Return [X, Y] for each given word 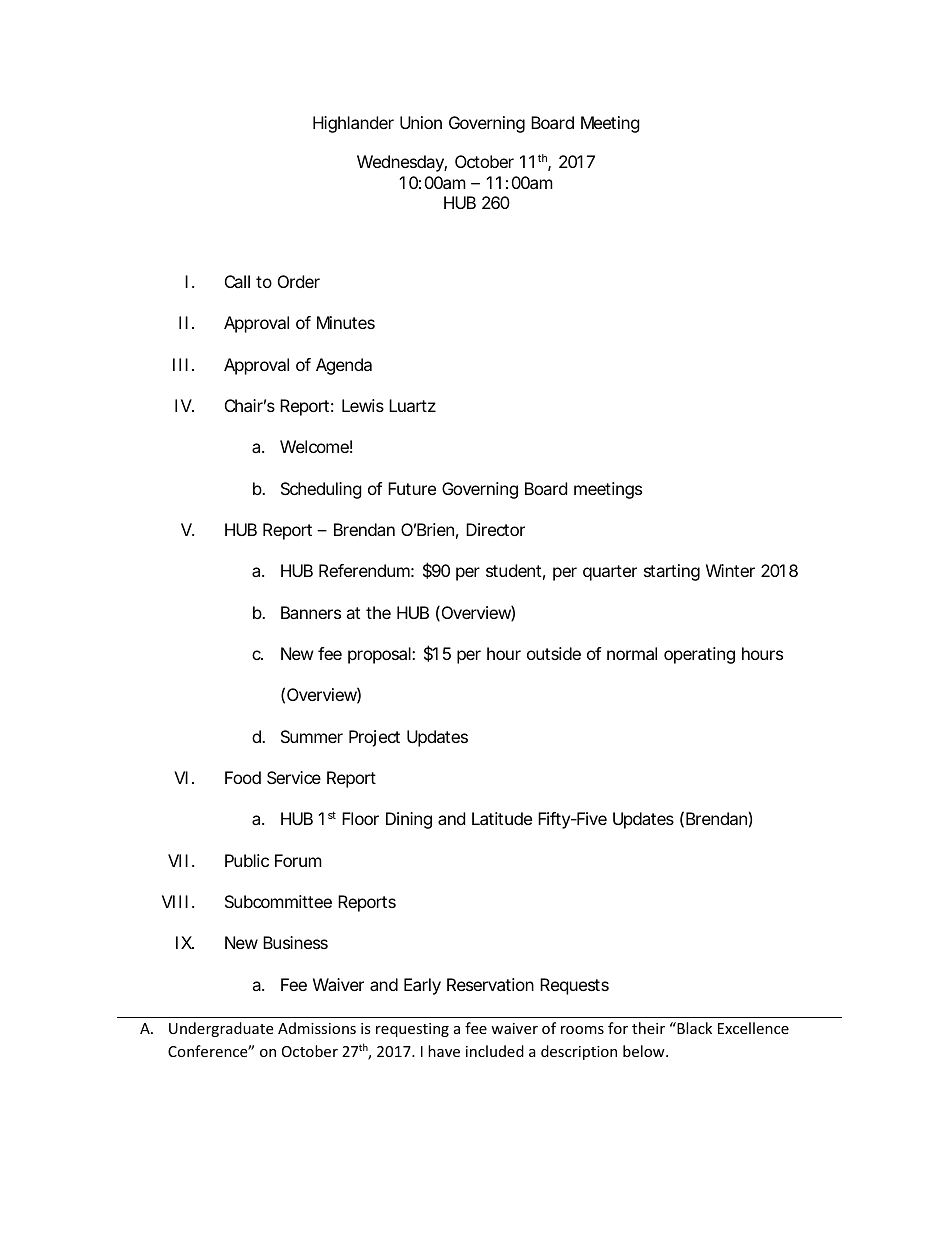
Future [412, 488]
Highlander [353, 124]
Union [421, 122]
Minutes [346, 322]
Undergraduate [221, 1029]
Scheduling [321, 490]
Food [243, 777]
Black [693, 1028]
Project [374, 738]
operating [699, 655]
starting [672, 572]
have [444, 1051]
